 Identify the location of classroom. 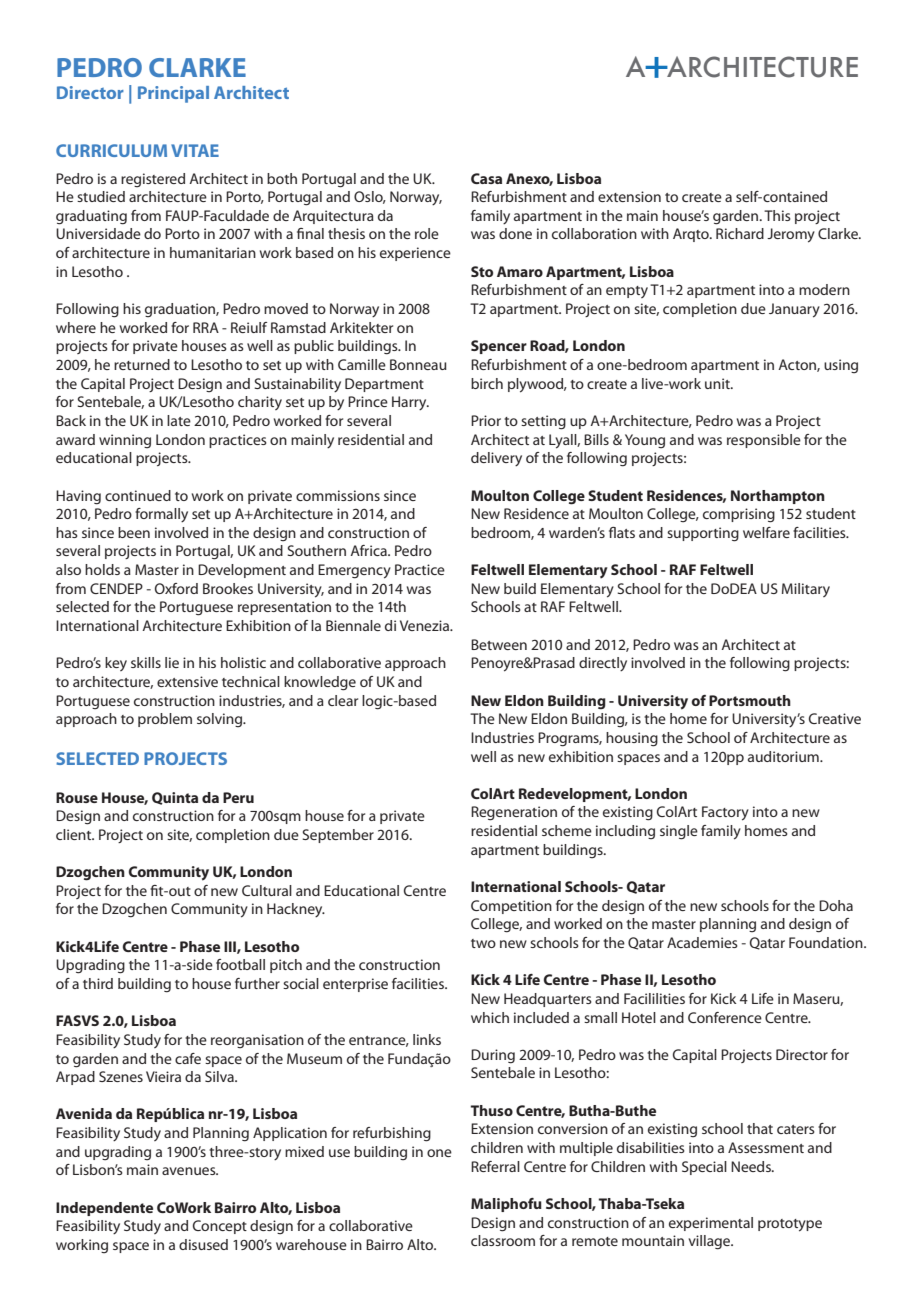
(503, 1240).
